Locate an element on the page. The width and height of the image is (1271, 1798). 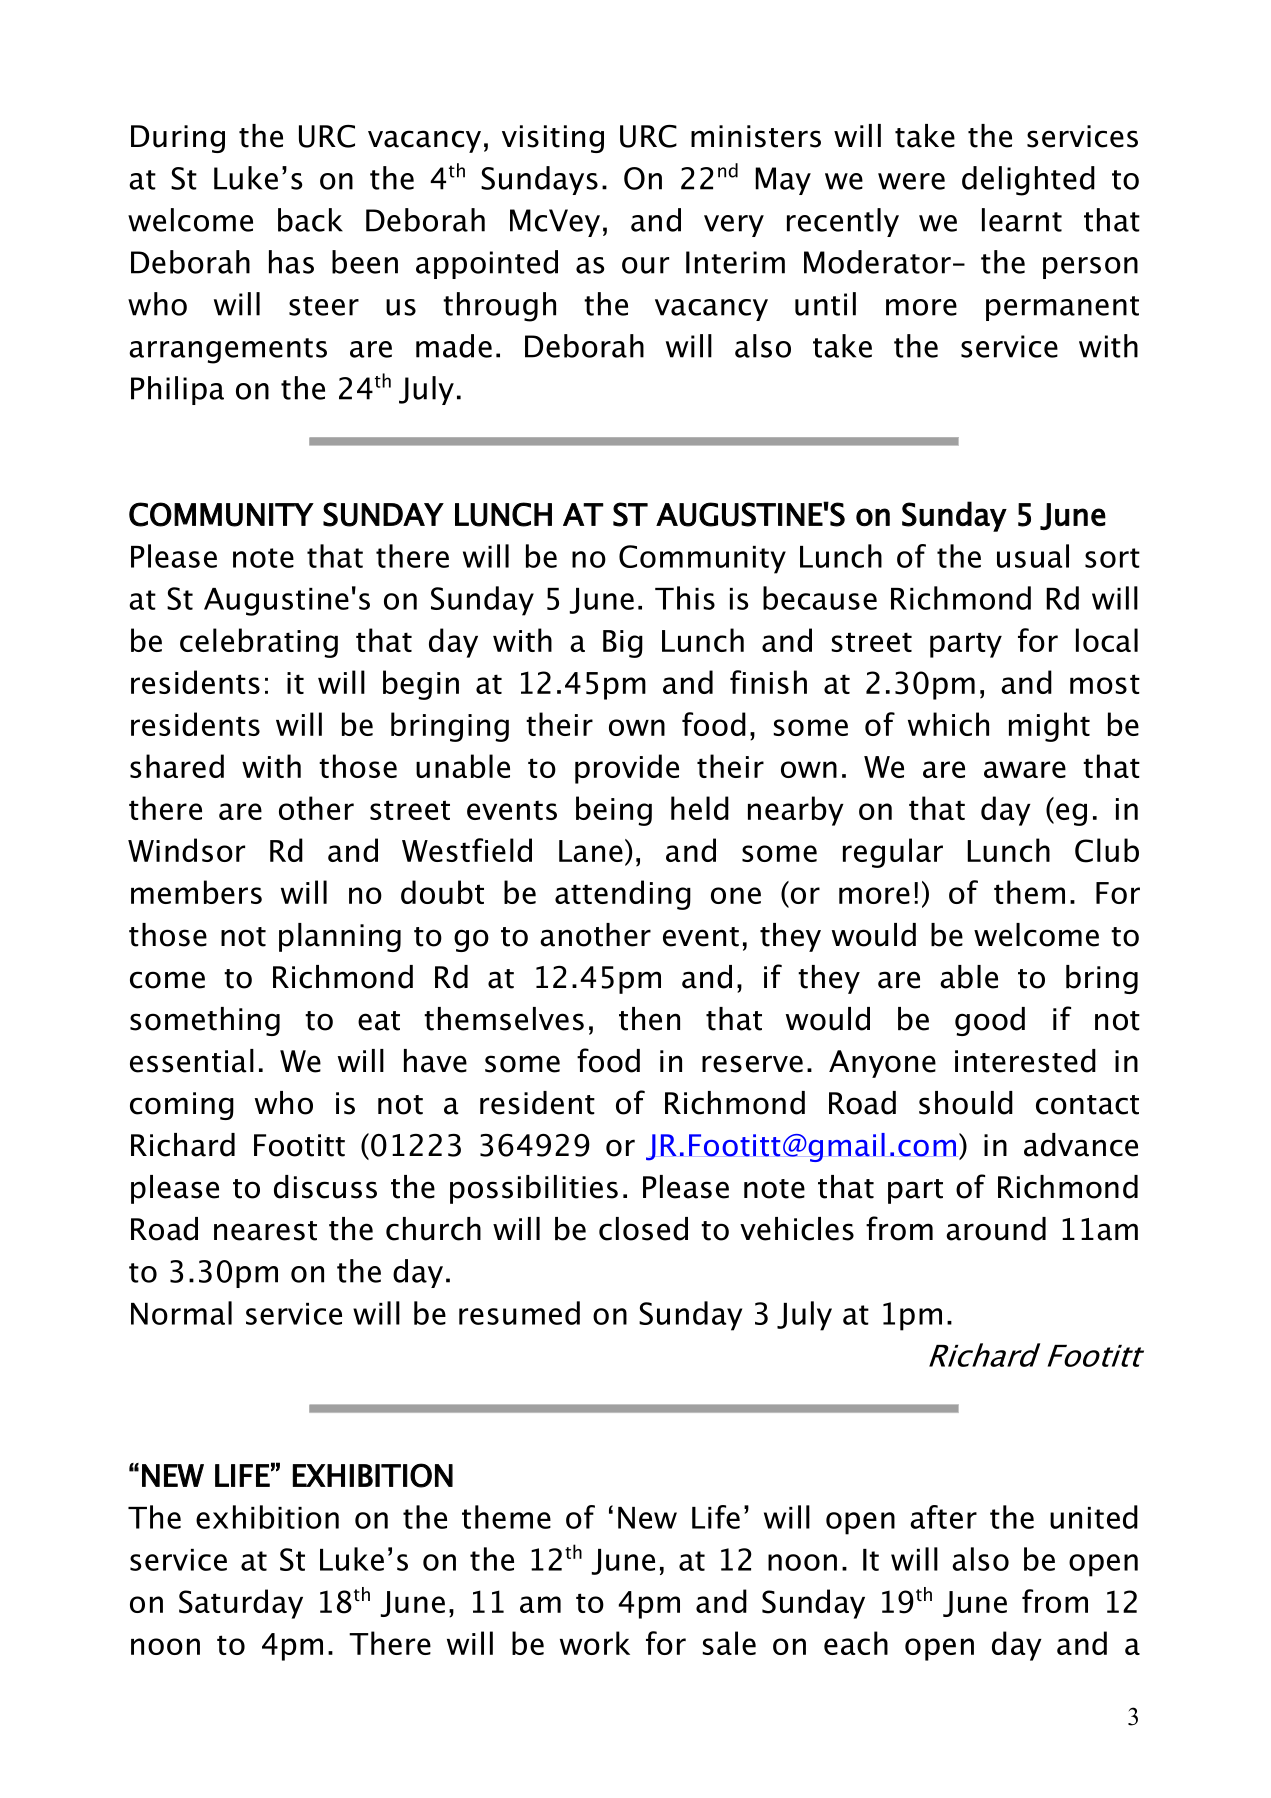
work is located at coordinates (595, 1643).
